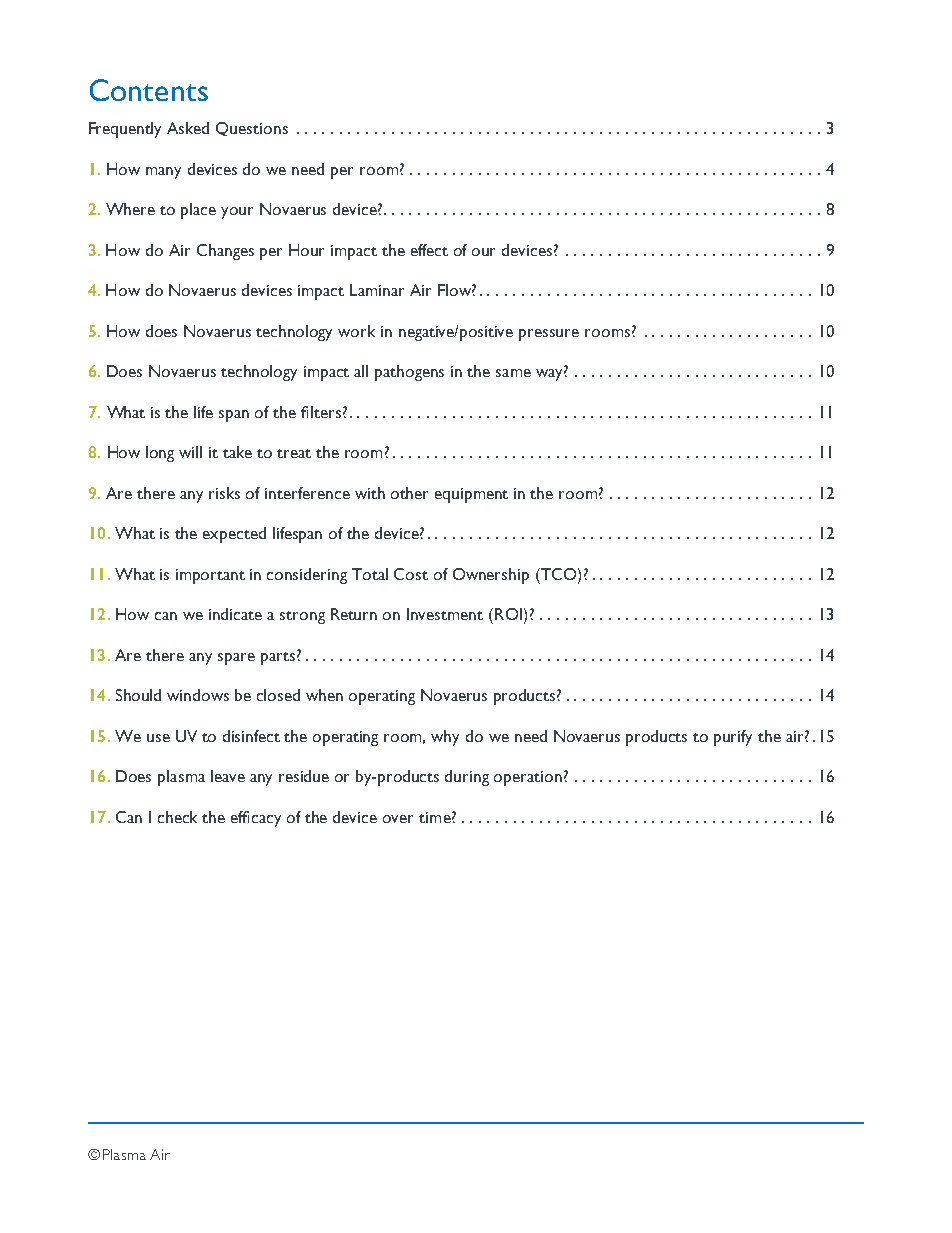 The height and width of the document is (1233, 952). What do you see at coordinates (177, 817) in the document?
I see `check` at bounding box center [177, 817].
